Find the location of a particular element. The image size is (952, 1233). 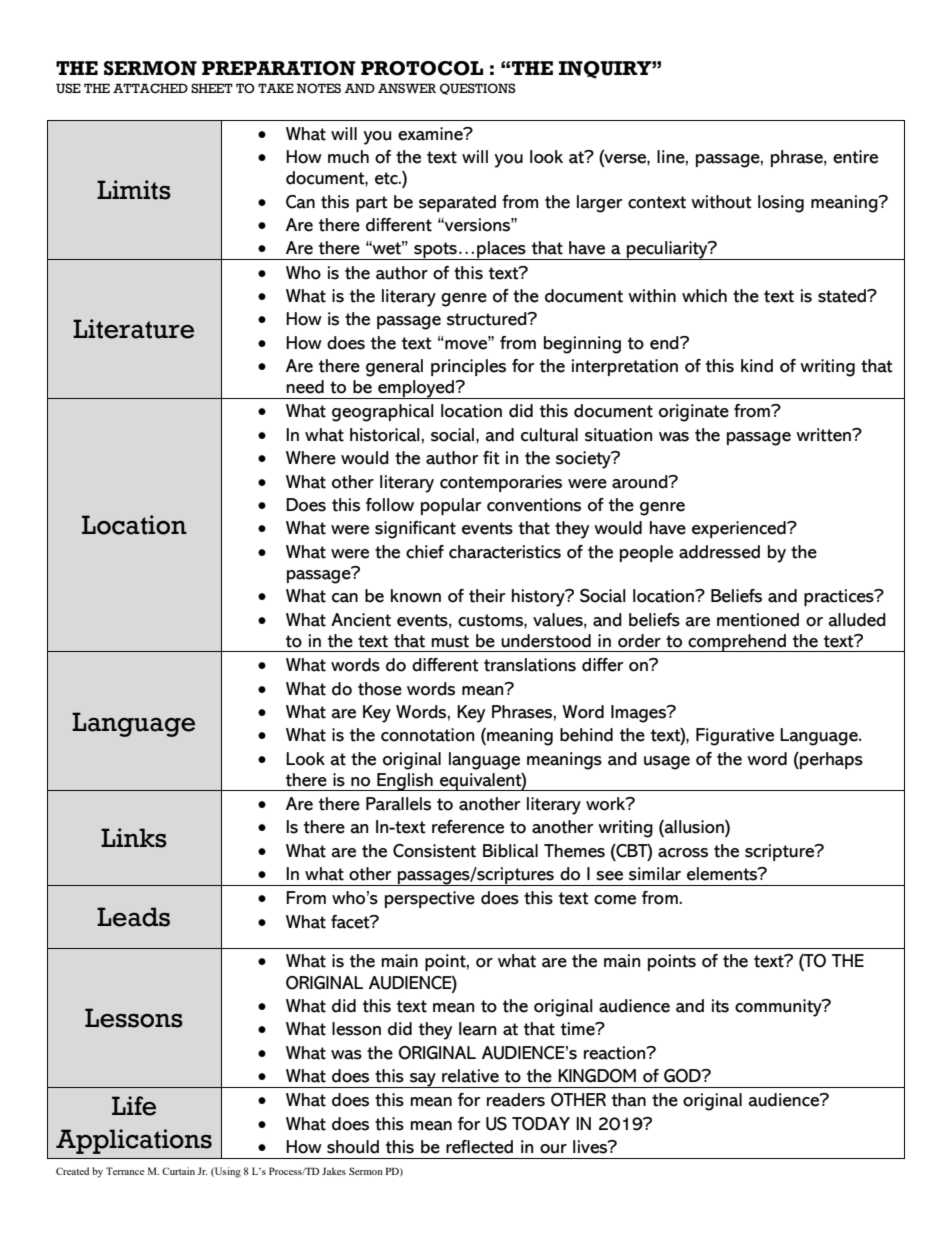

ATTACHED is located at coordinates (150, 88).
